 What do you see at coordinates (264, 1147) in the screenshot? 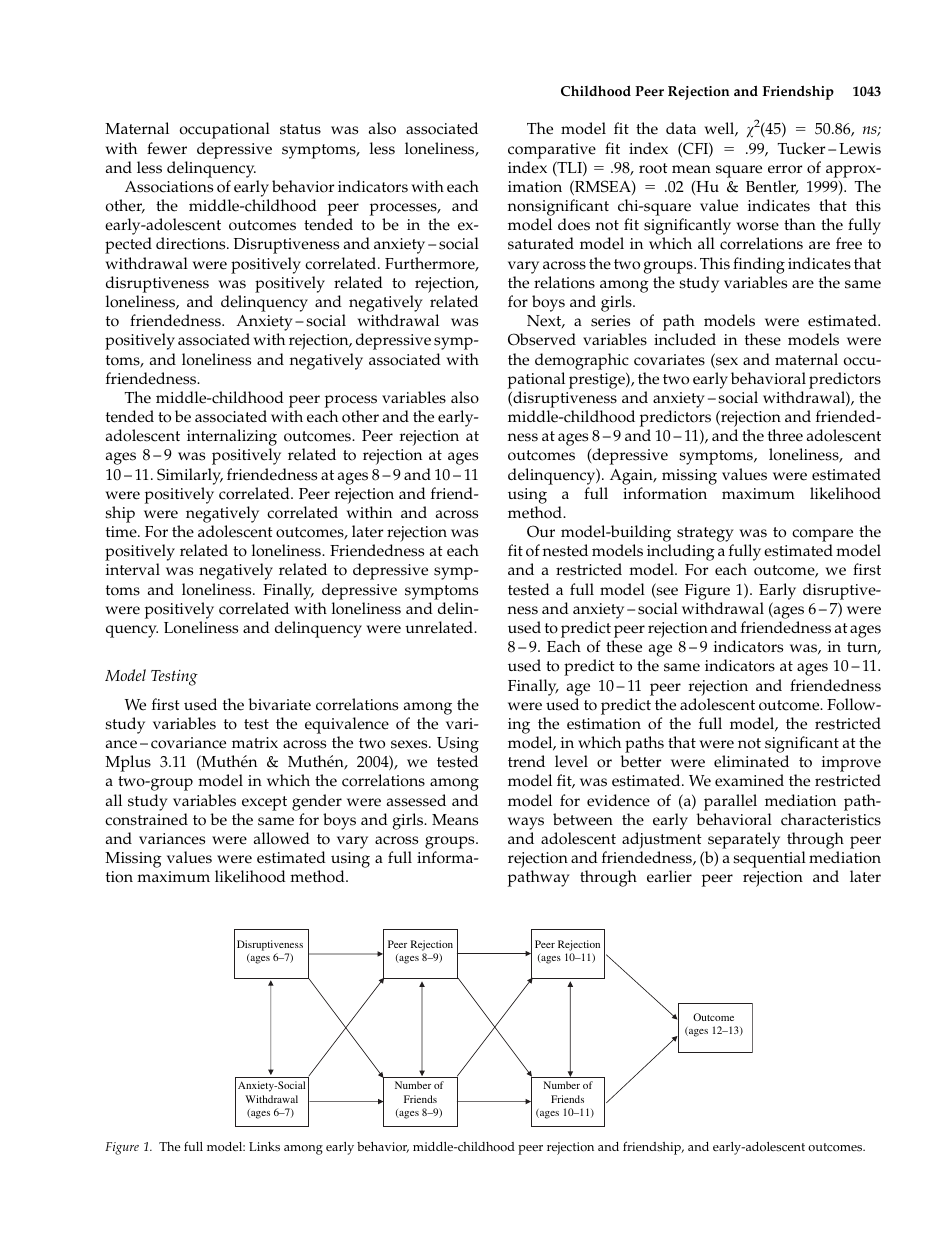
I see `Links` at bounding box center [264, 1147].
